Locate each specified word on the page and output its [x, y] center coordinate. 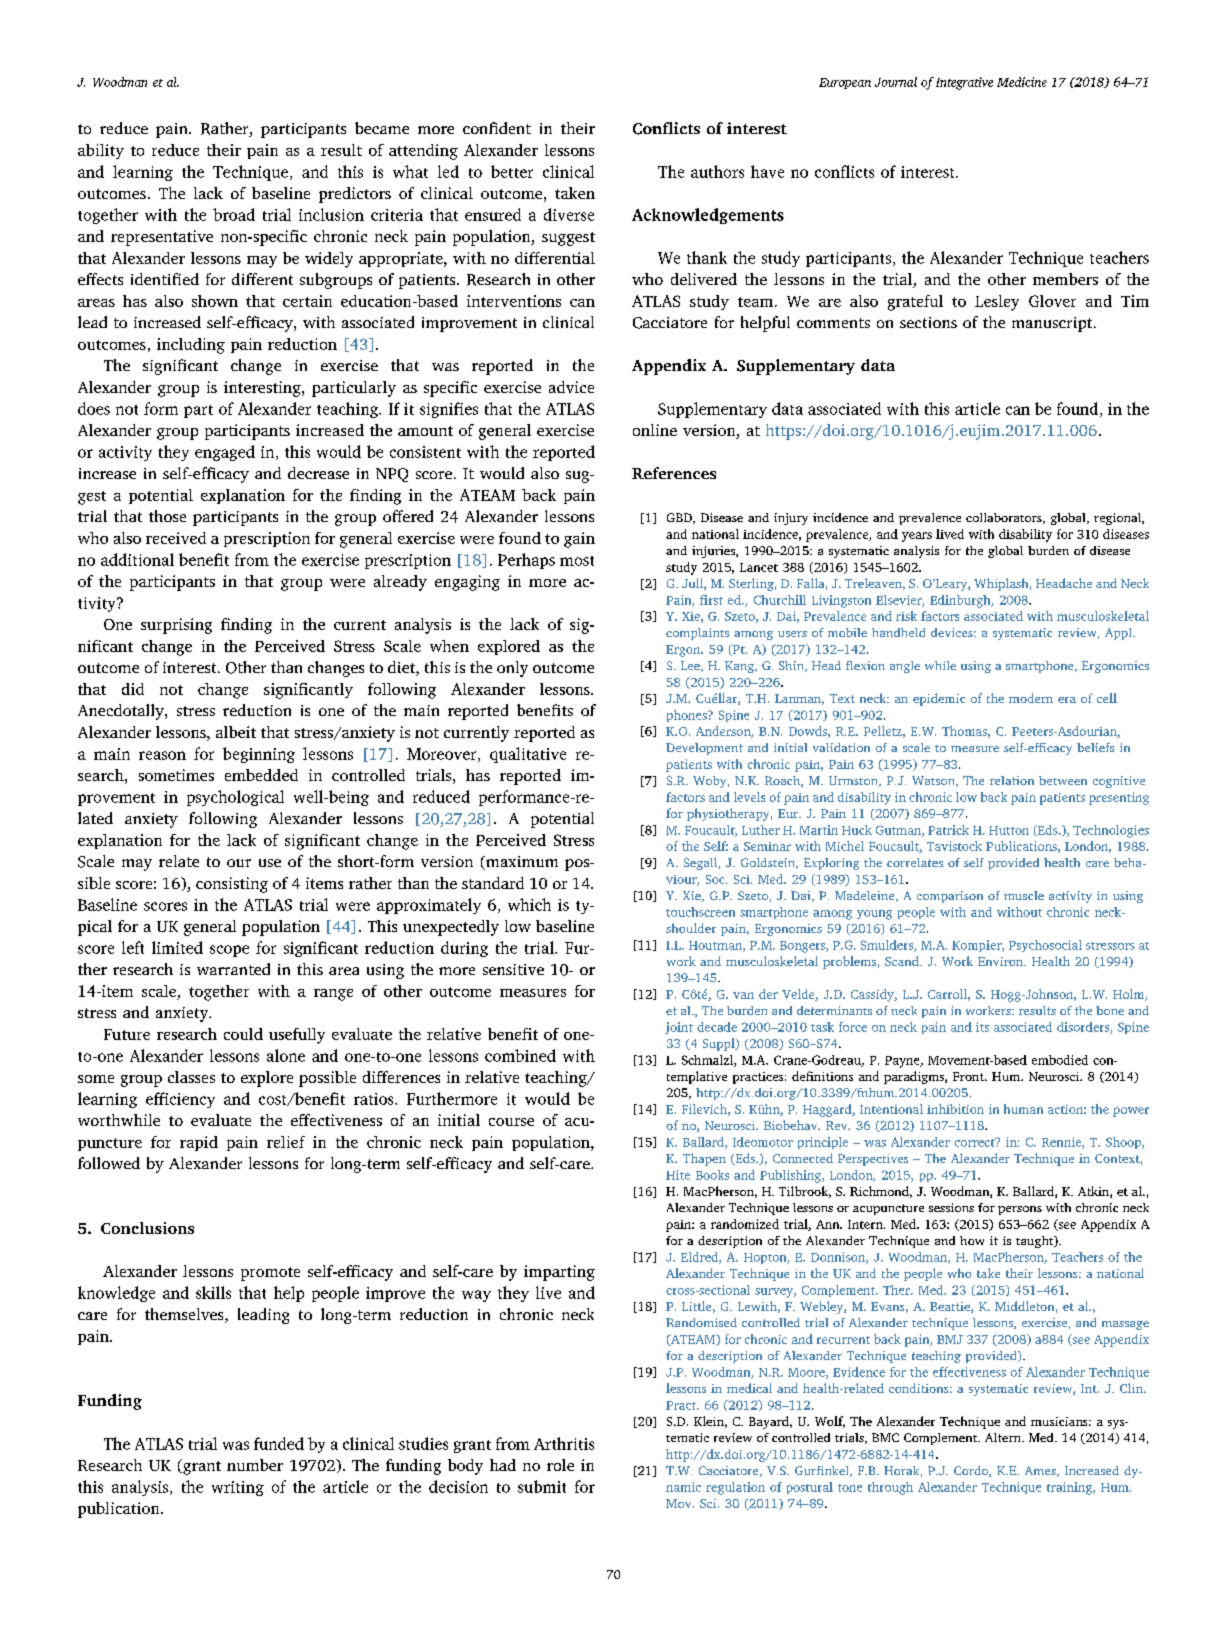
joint [679, 1028]
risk [906, 616]
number [255, 1465]
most [577, 561]
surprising [176, 626]
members [1065, 279]
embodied [1060, 1060]
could [243, 1034]
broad [234, 214]
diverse [569, 214]
